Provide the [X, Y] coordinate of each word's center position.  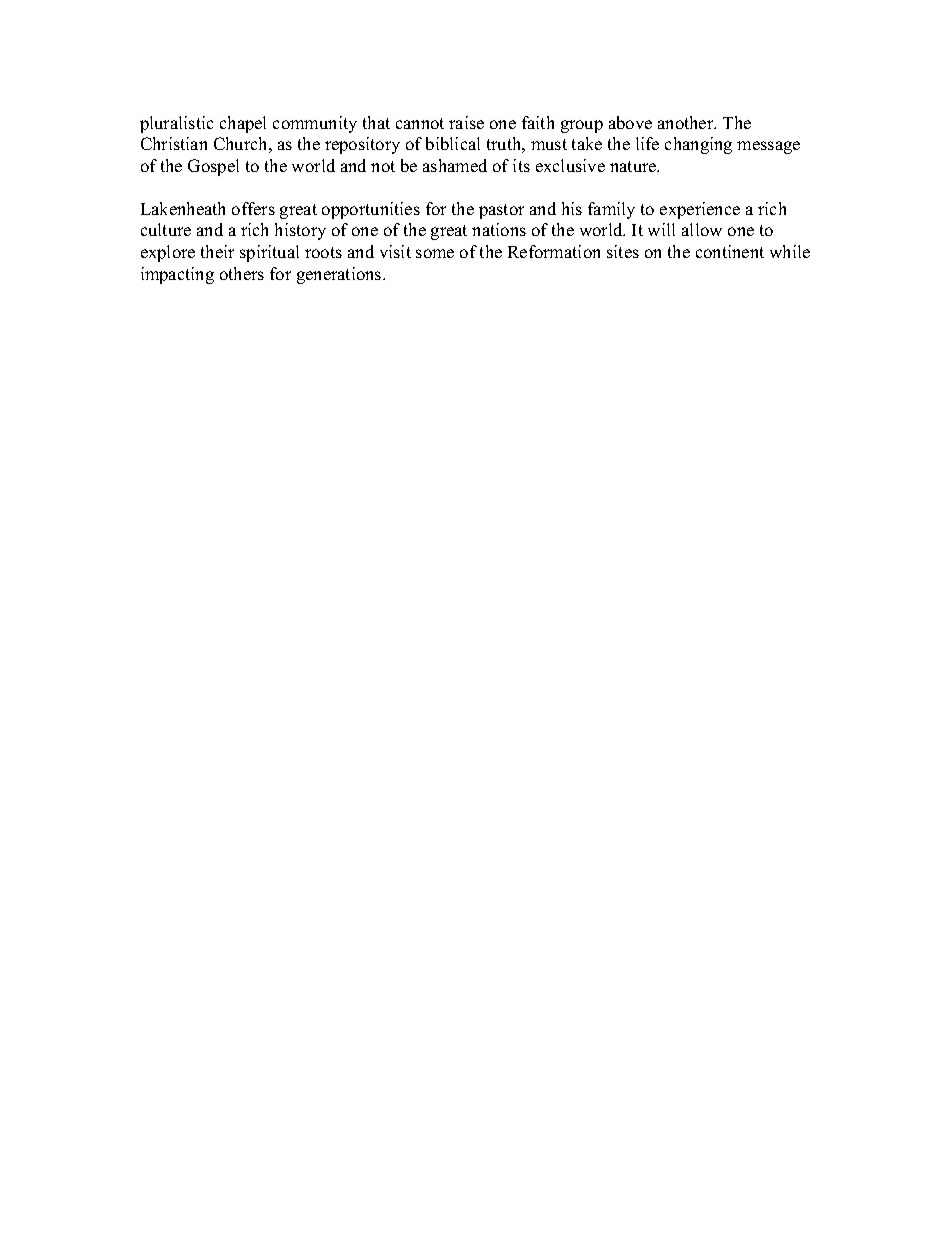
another [687, 122]
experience [700, 210]
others [242, 273]
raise [466, 122]
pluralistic [176, 124]
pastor [501, 211]
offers [253, 208]
